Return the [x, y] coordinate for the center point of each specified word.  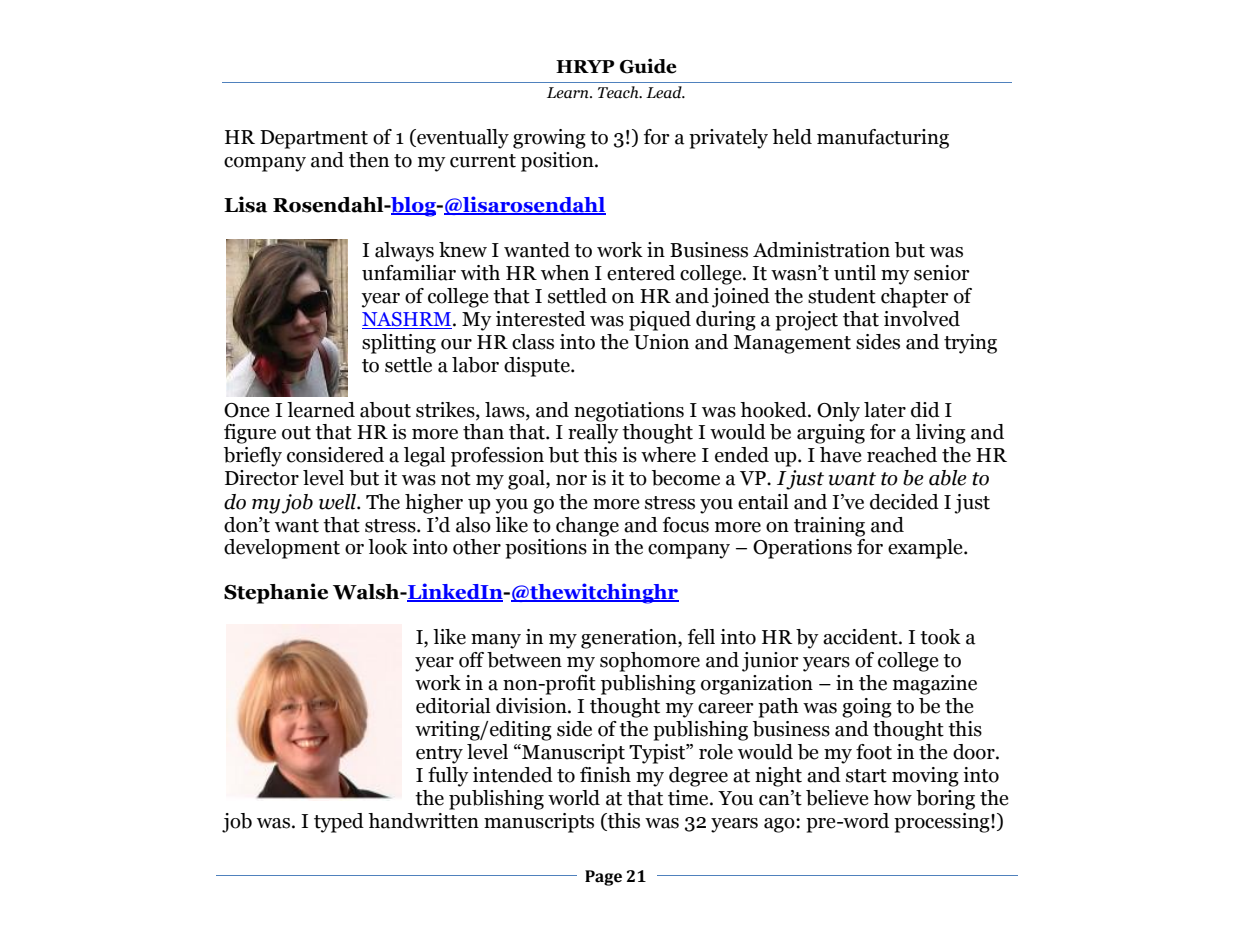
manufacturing [883, 139]
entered [641, 273]
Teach [619, 92]
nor [571, 480]
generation [630, 639]
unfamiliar [409, 273]
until [855, 273]
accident [861, 637]
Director [262, 478]
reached [902, 455]
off [471, 660]
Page [603, 878]
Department [314, 139]
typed [339, 823]
